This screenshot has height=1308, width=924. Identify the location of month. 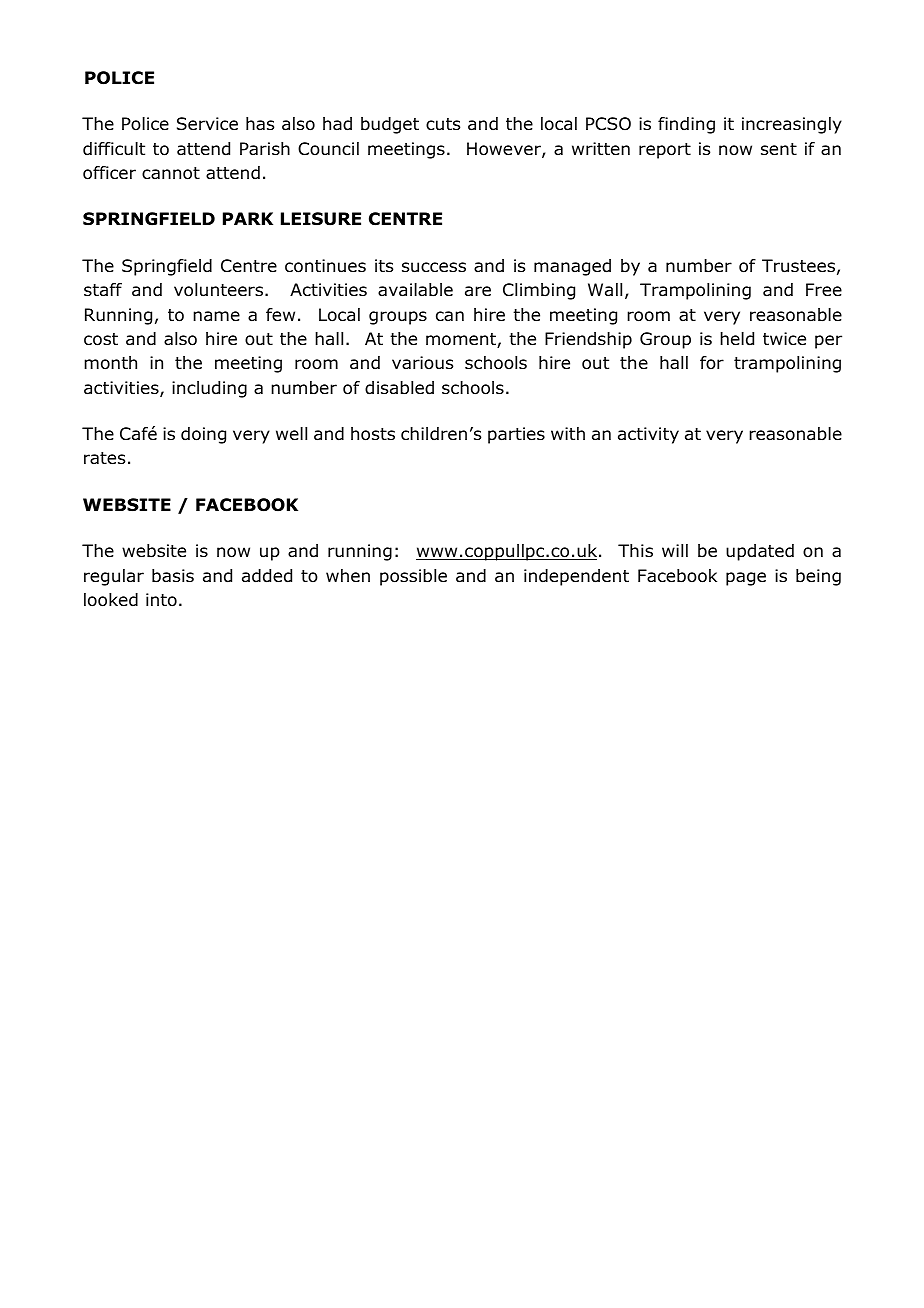
(110, 363).
